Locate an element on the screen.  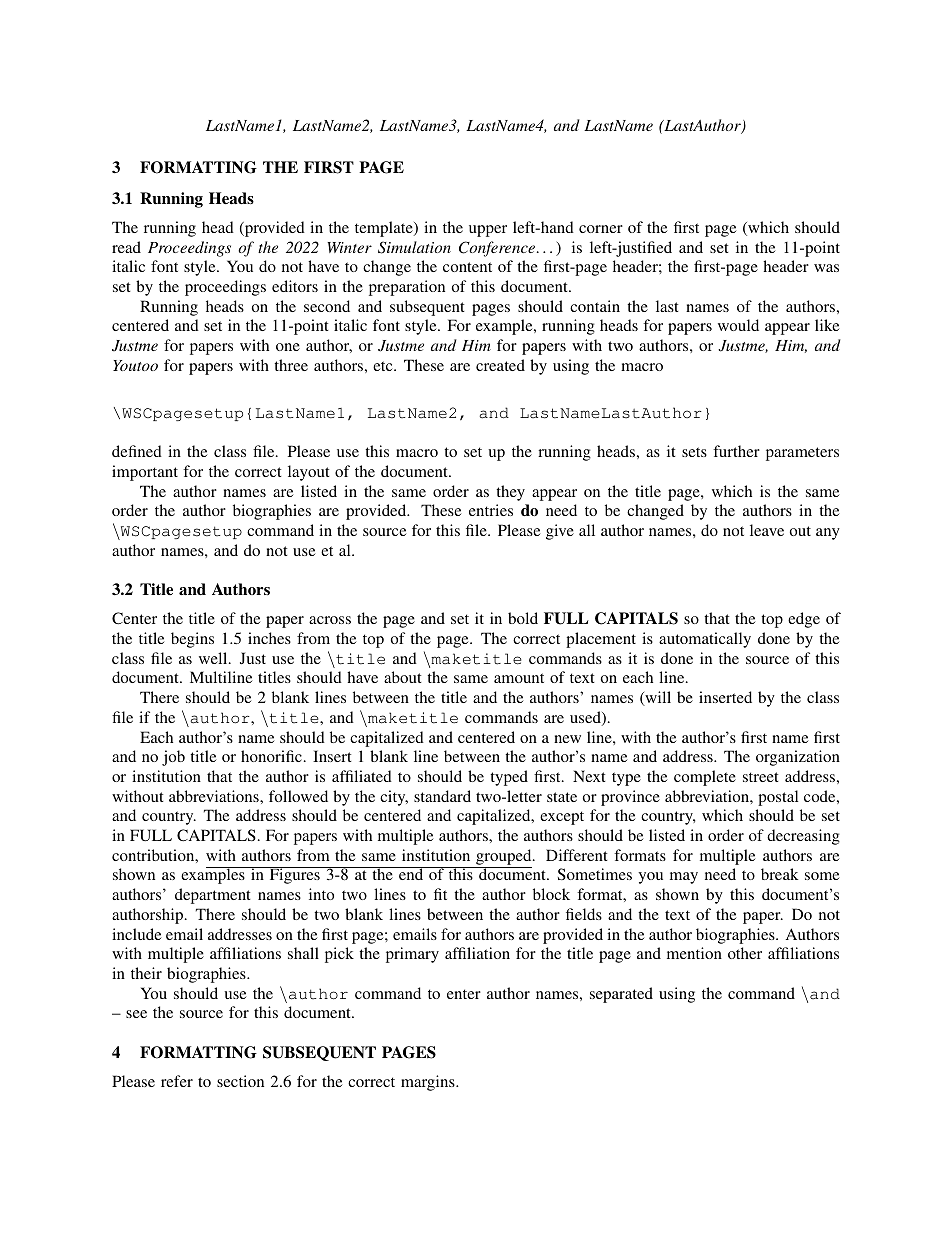
standard is located at coordinates (442, 796).
